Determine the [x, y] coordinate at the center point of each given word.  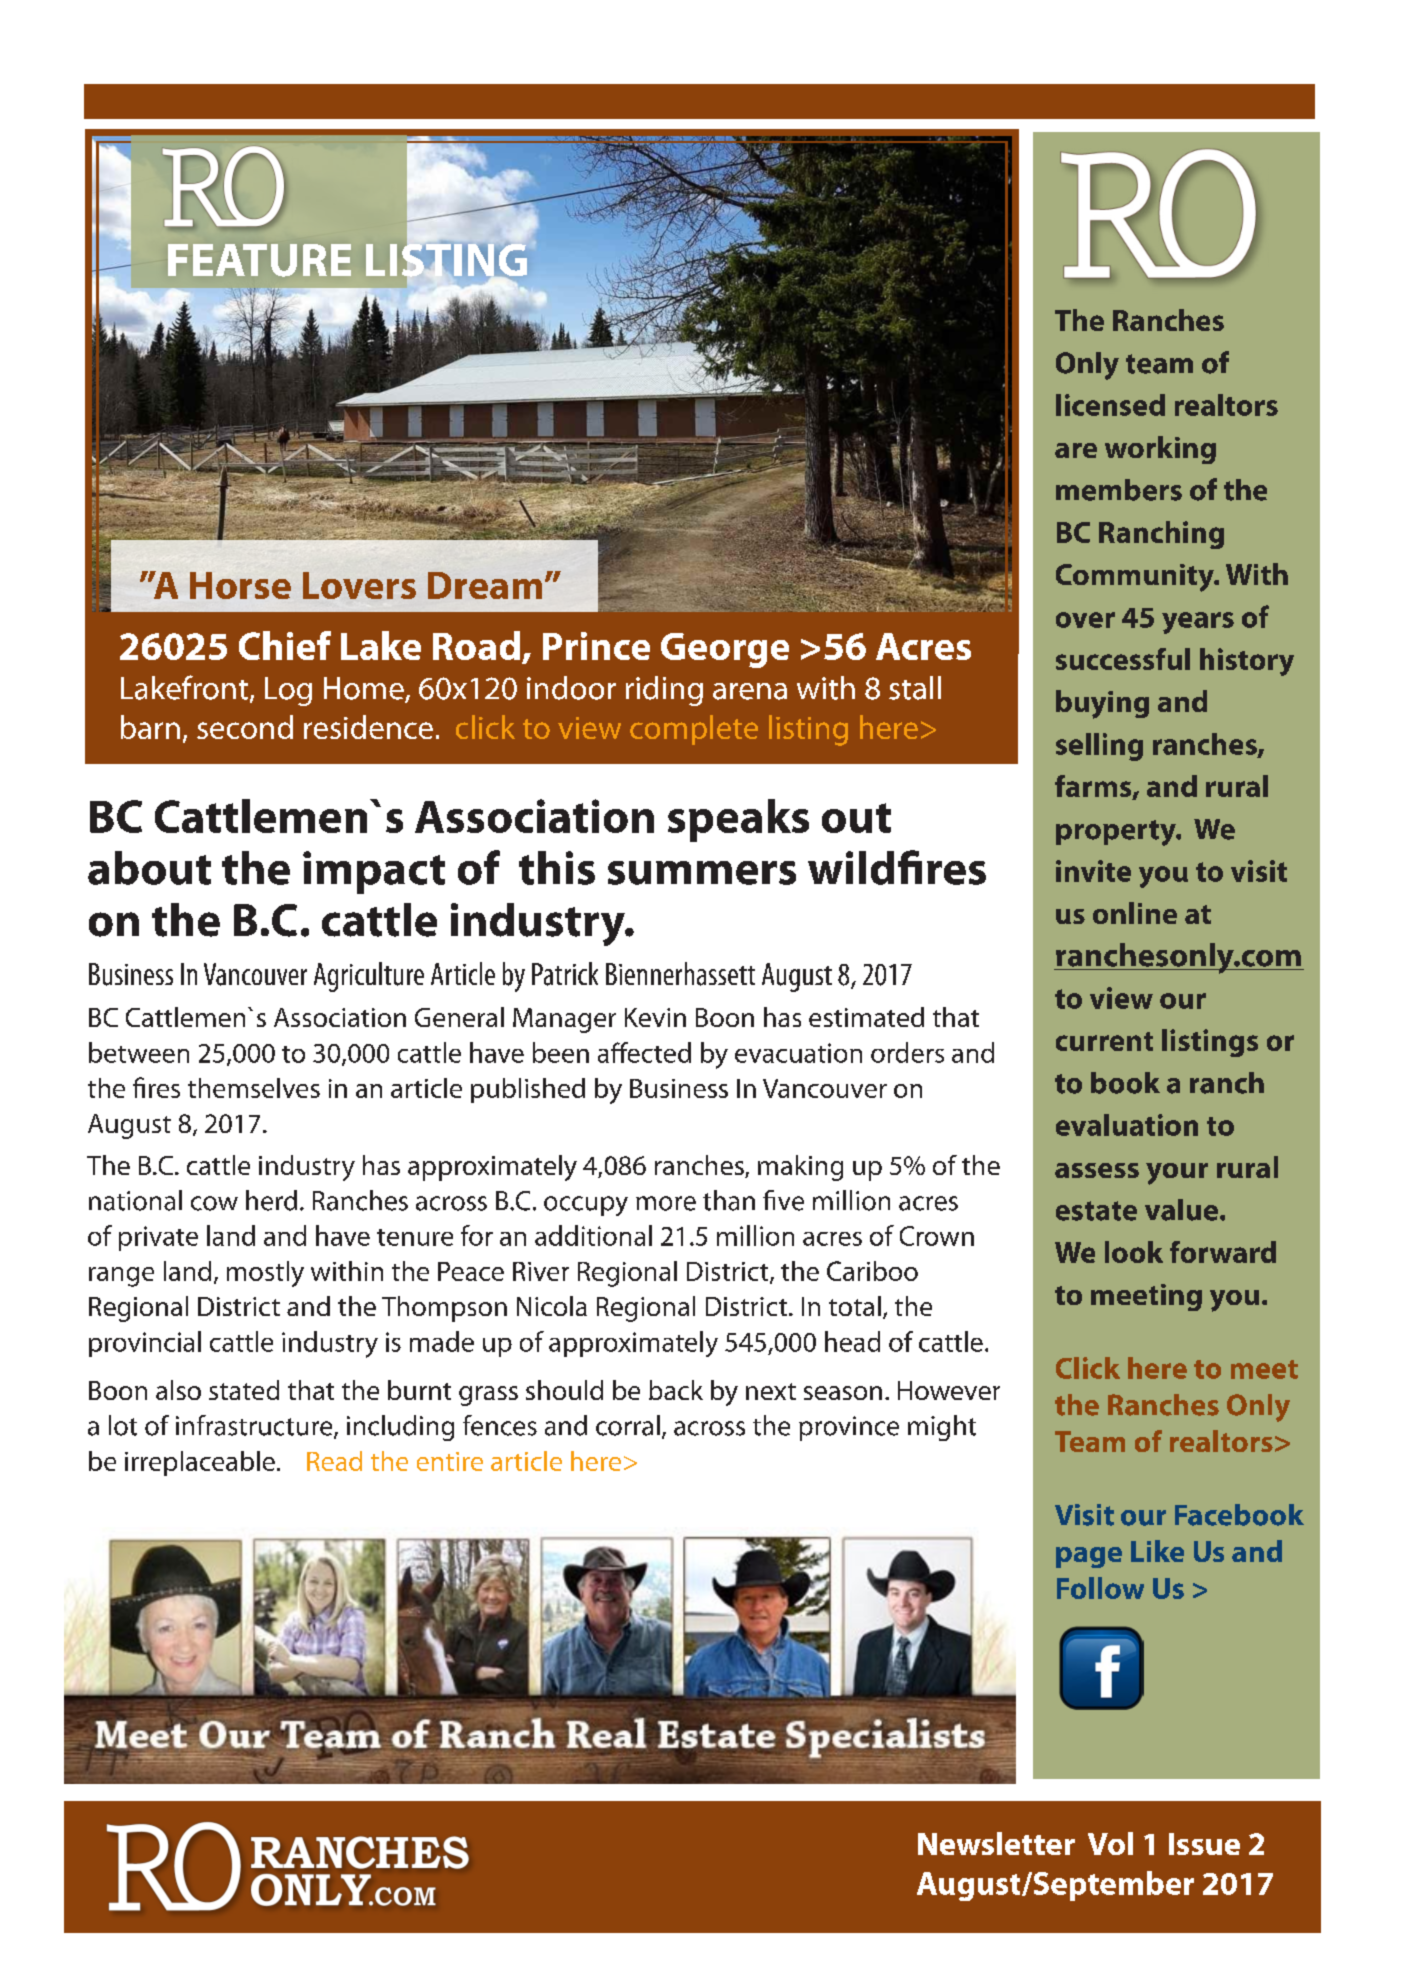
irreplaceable [200, 1463]
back [676, 1390]
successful [1123, 659]
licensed [1110, 405]
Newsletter [996, 1843]
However [949, 1390]
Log [288, 691]
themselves [254, 1088]
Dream [485, 585]
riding [664, 691]
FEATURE [259, 260]
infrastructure [255, 1426]
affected [644, 1052]
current [1104, 1041]
